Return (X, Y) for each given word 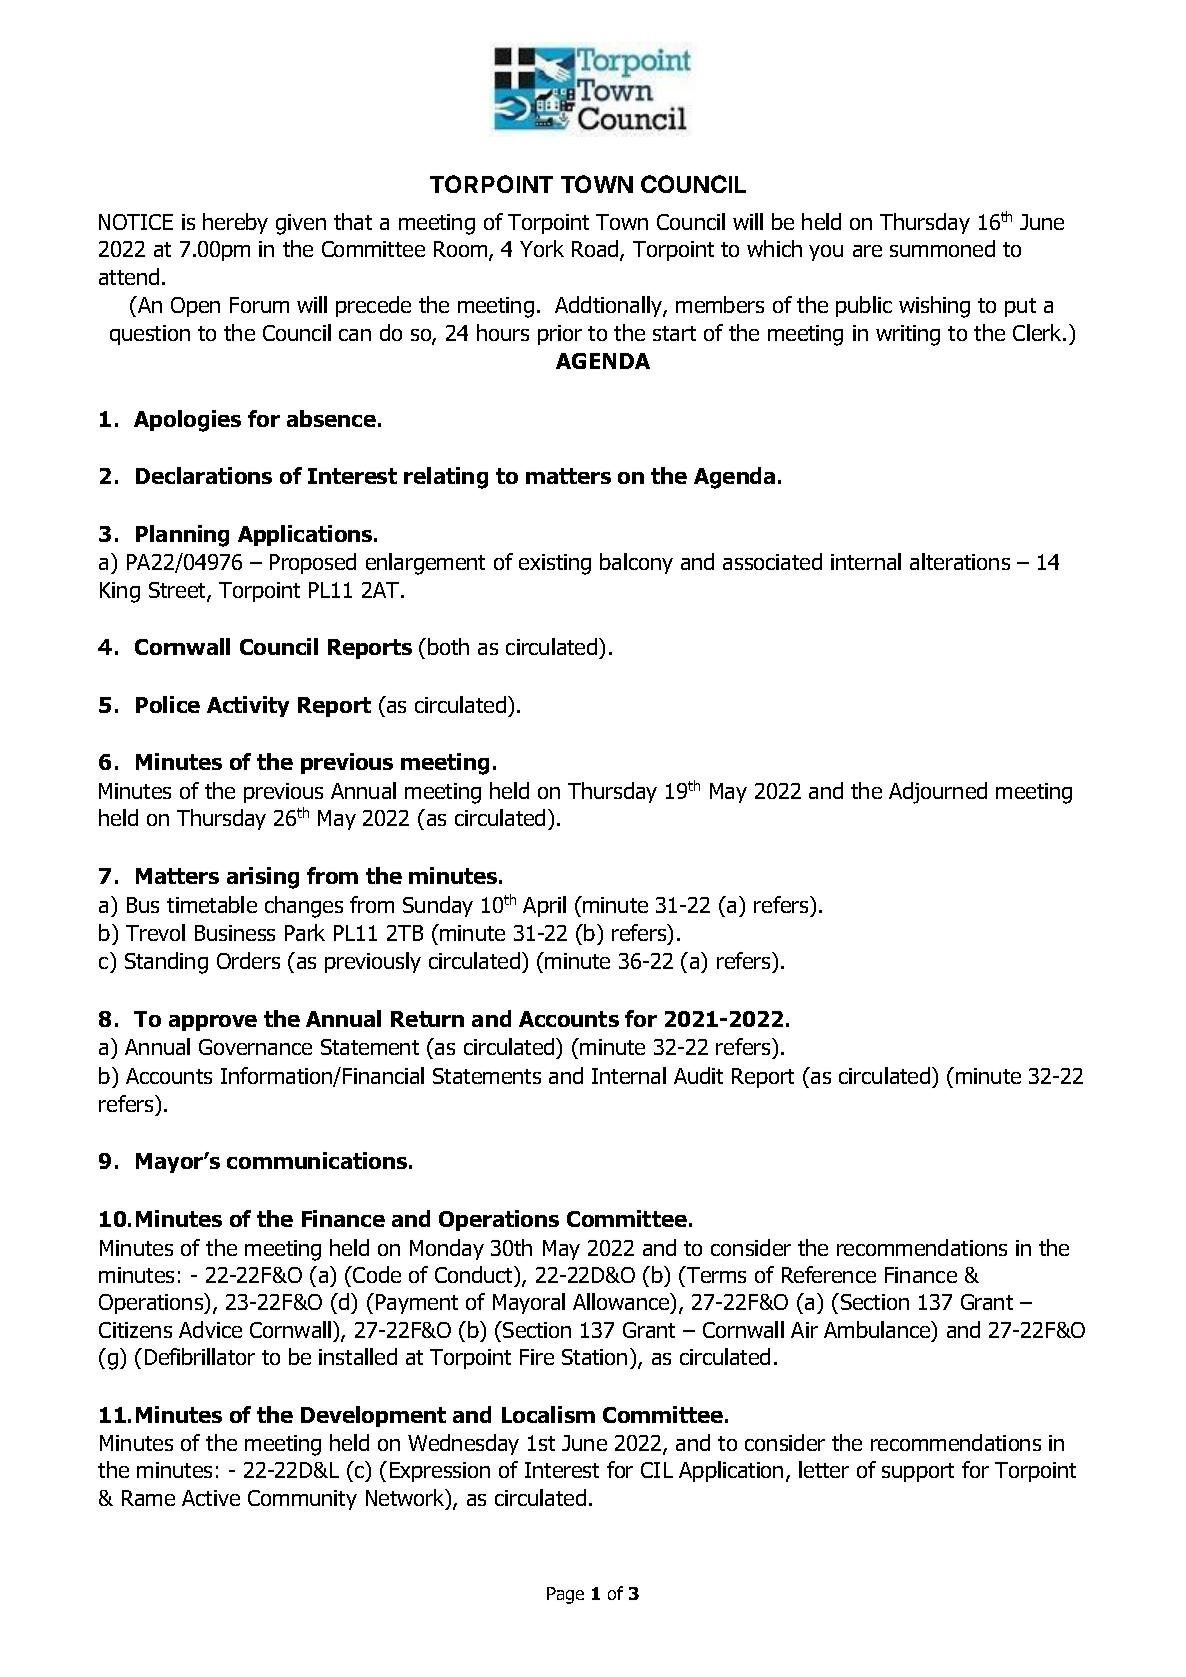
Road (596, 250)
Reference (829, 1274)
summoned (942, 248)
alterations (960, 561)
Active (211, 1498)
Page (565, 1595)
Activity (248, 706)
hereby (235, 223)
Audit (698, 1075)
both (448, 646)
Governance (255, 1047)
